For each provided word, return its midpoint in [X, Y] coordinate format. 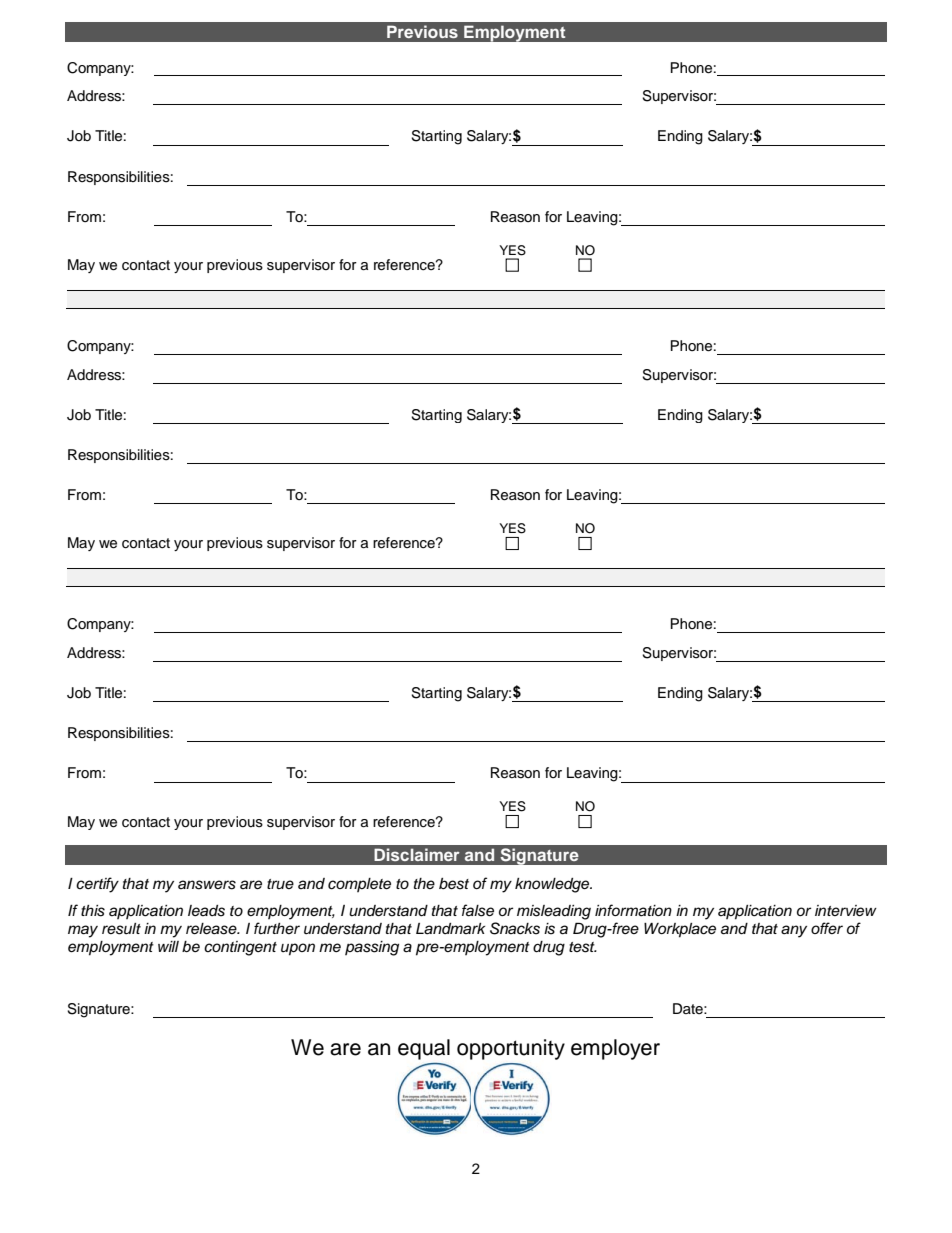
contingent [240, 948]
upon [298, 949]
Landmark [450, 929]
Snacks [515, 928]
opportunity [511, 1049]
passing [372, 948]
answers [207, 885]
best [454, 884]
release [212, 929]
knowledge [553, 885]
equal [424, 1049]
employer [615, 1049]
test [583, 947]
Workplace [680, 930]
